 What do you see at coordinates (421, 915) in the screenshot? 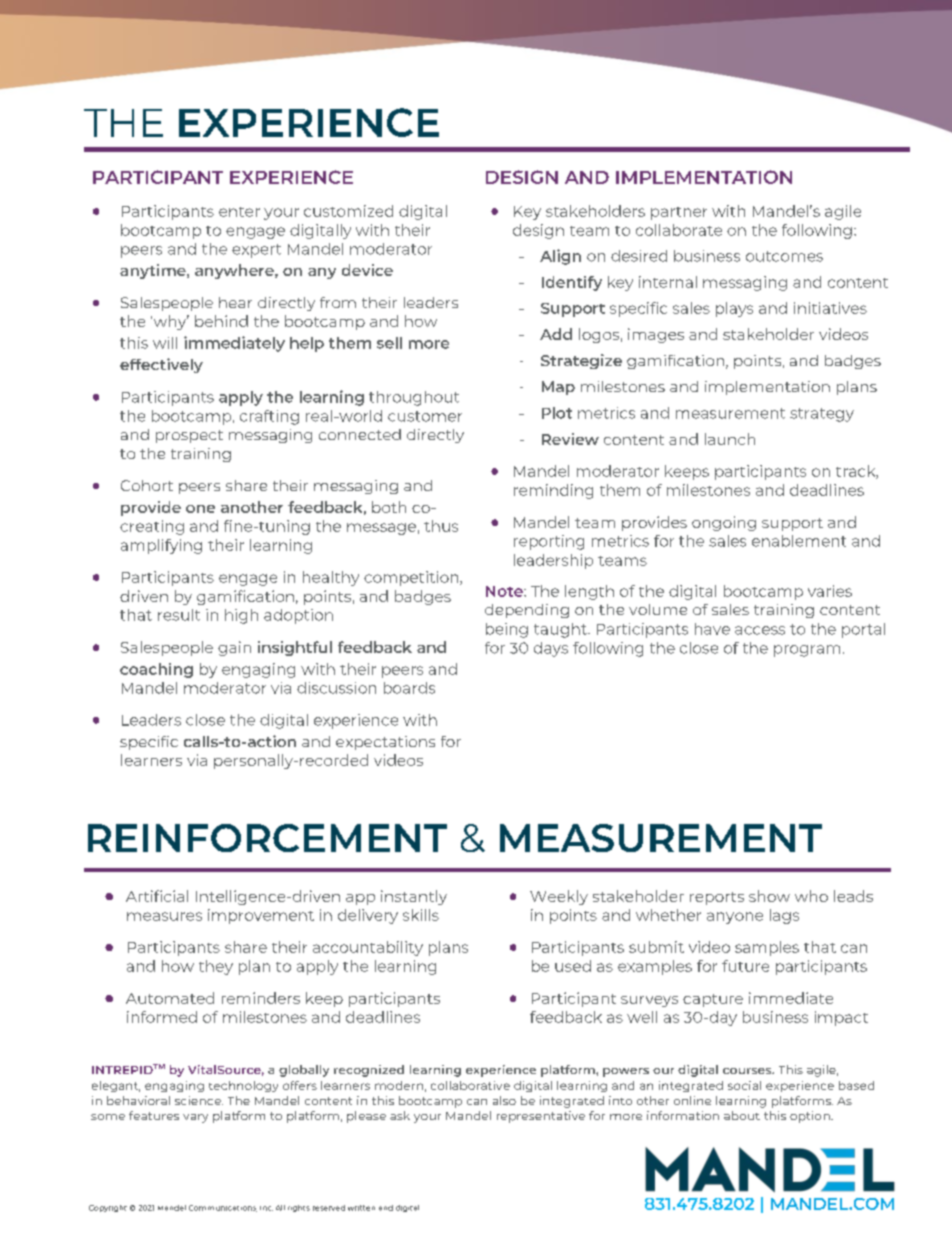
I see `skills` at bounding box center [421, 915].
